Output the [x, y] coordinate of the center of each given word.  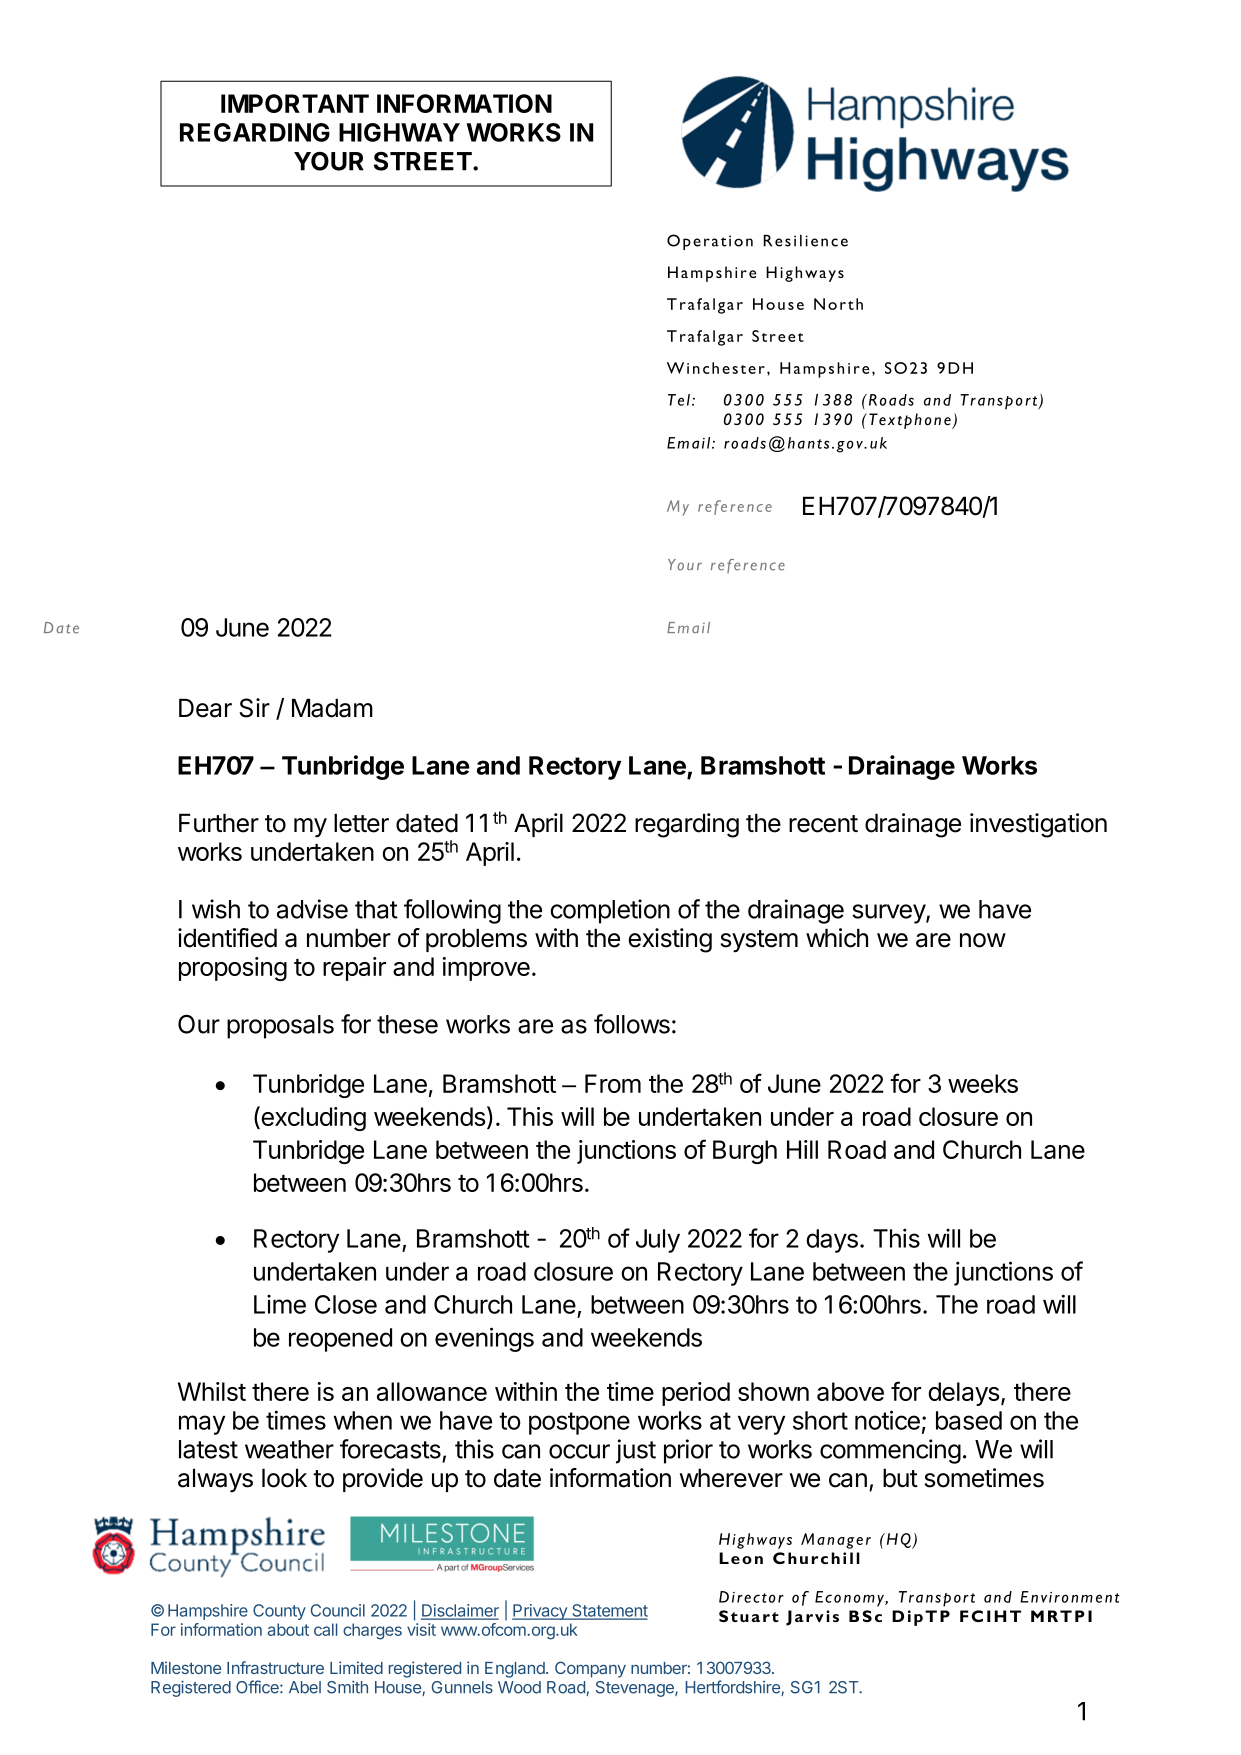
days [832, 1241]
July [658, 1241]
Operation [710, 242]
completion [610, 911]
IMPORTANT [295, 103]
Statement [609, 1611]
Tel [679, 400]
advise [312, 909]
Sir [254, 708]
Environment [1070, 1597]
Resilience [805, 241]
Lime [280, 1304]
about [288, 1629]
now [983, 940]
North [838, 304]
